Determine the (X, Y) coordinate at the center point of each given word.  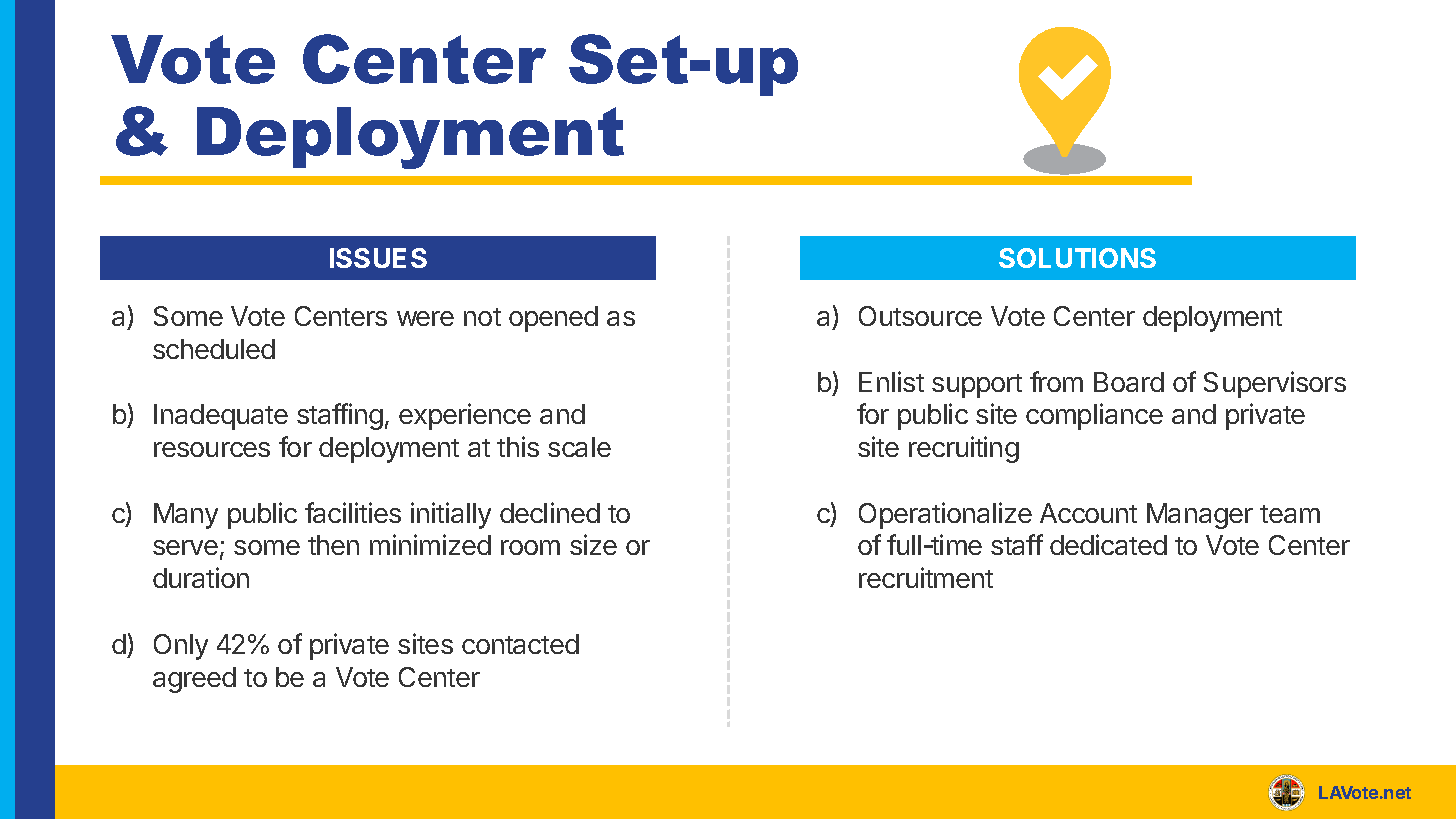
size (593, 544)
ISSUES (378, 258)
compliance (1094, 416)
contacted (520, 644)
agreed (194, 680)
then (333, 545)
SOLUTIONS (1077, 258)
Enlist (891, 381)
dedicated (1108, 544)
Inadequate (221, 417)
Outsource (920, 316)
